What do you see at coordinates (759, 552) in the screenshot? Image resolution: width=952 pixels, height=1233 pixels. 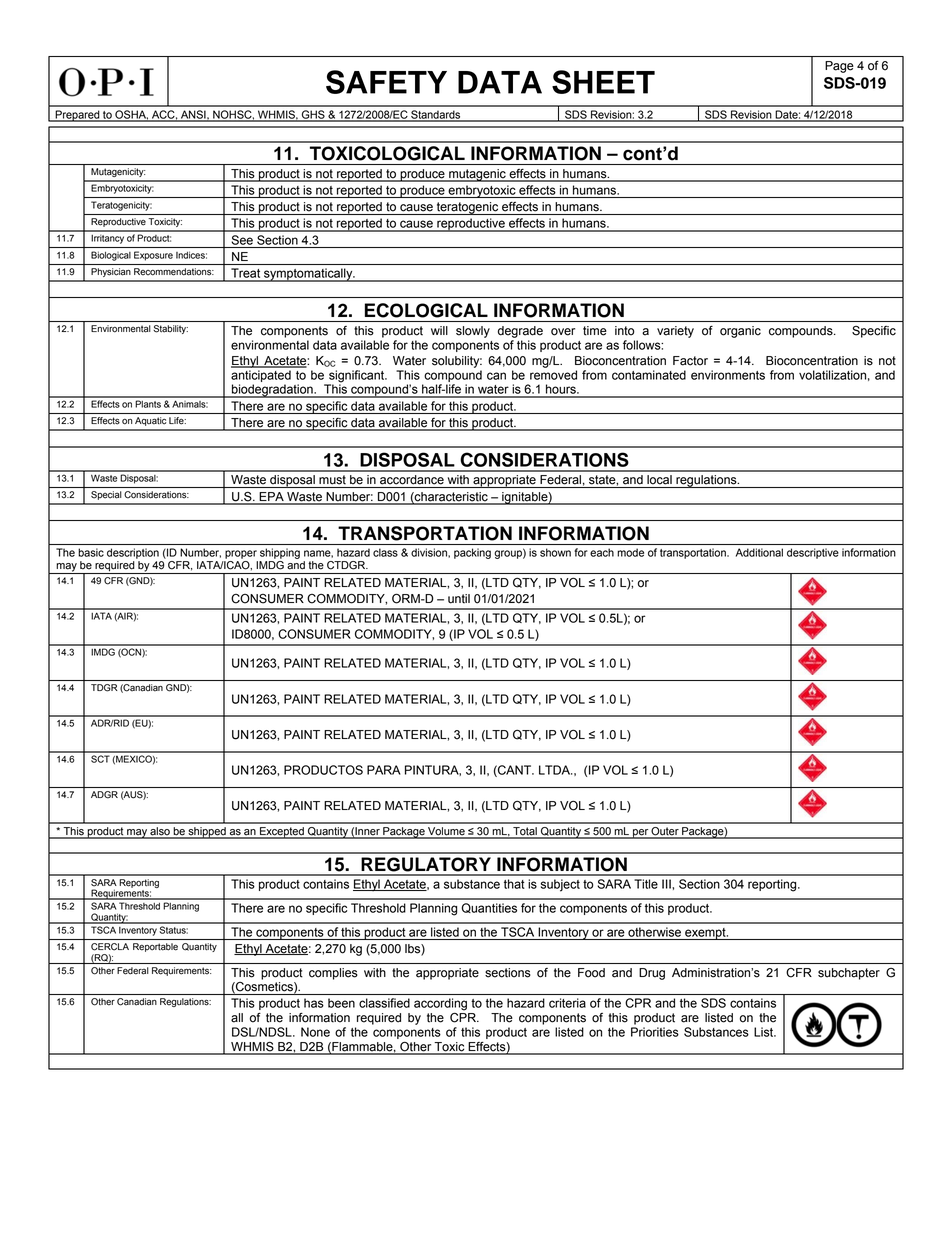 I see `Additional` at bounding box center [759, 552].
